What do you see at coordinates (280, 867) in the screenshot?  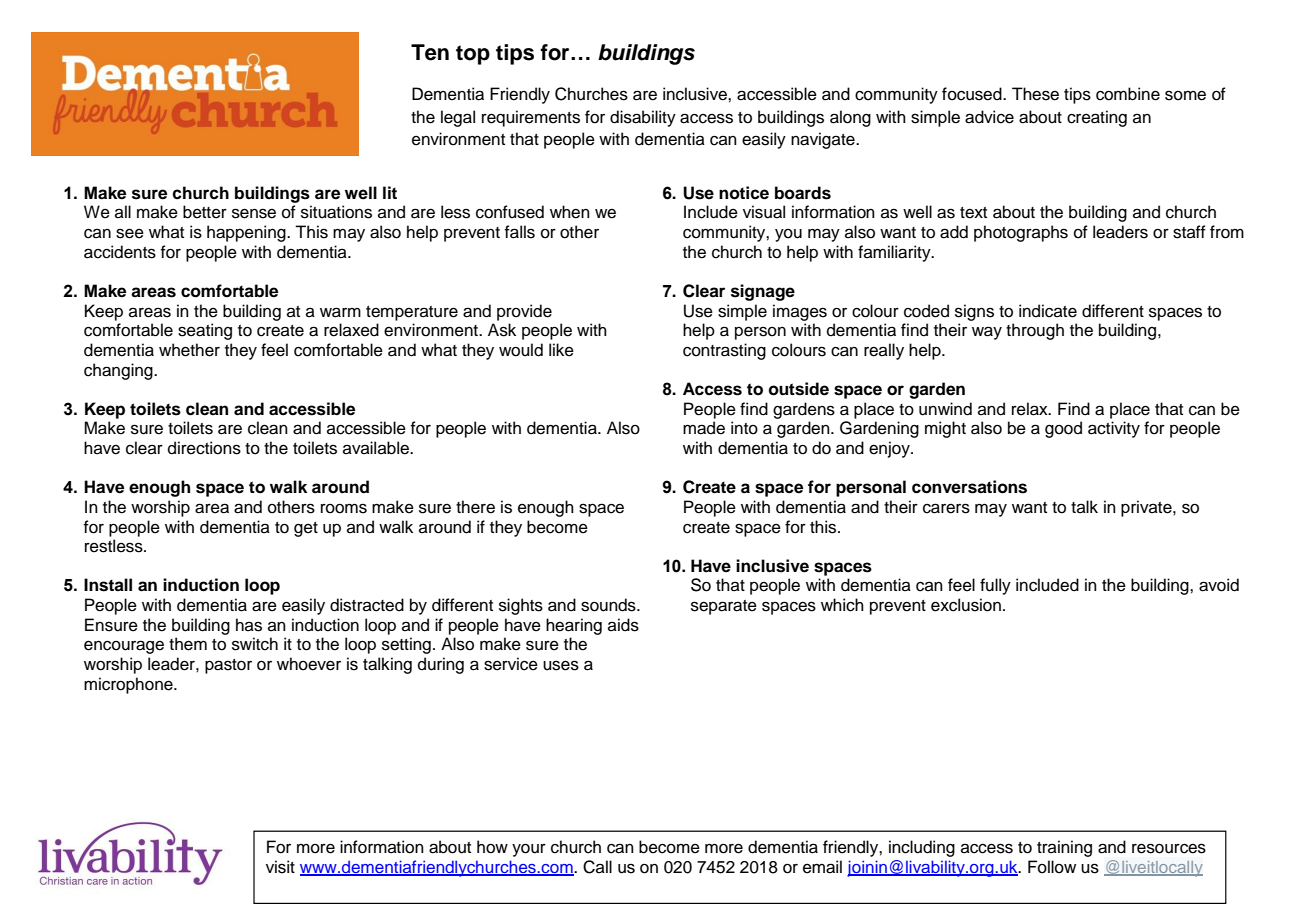 I see `visit` at bounding box center [280, 867].
